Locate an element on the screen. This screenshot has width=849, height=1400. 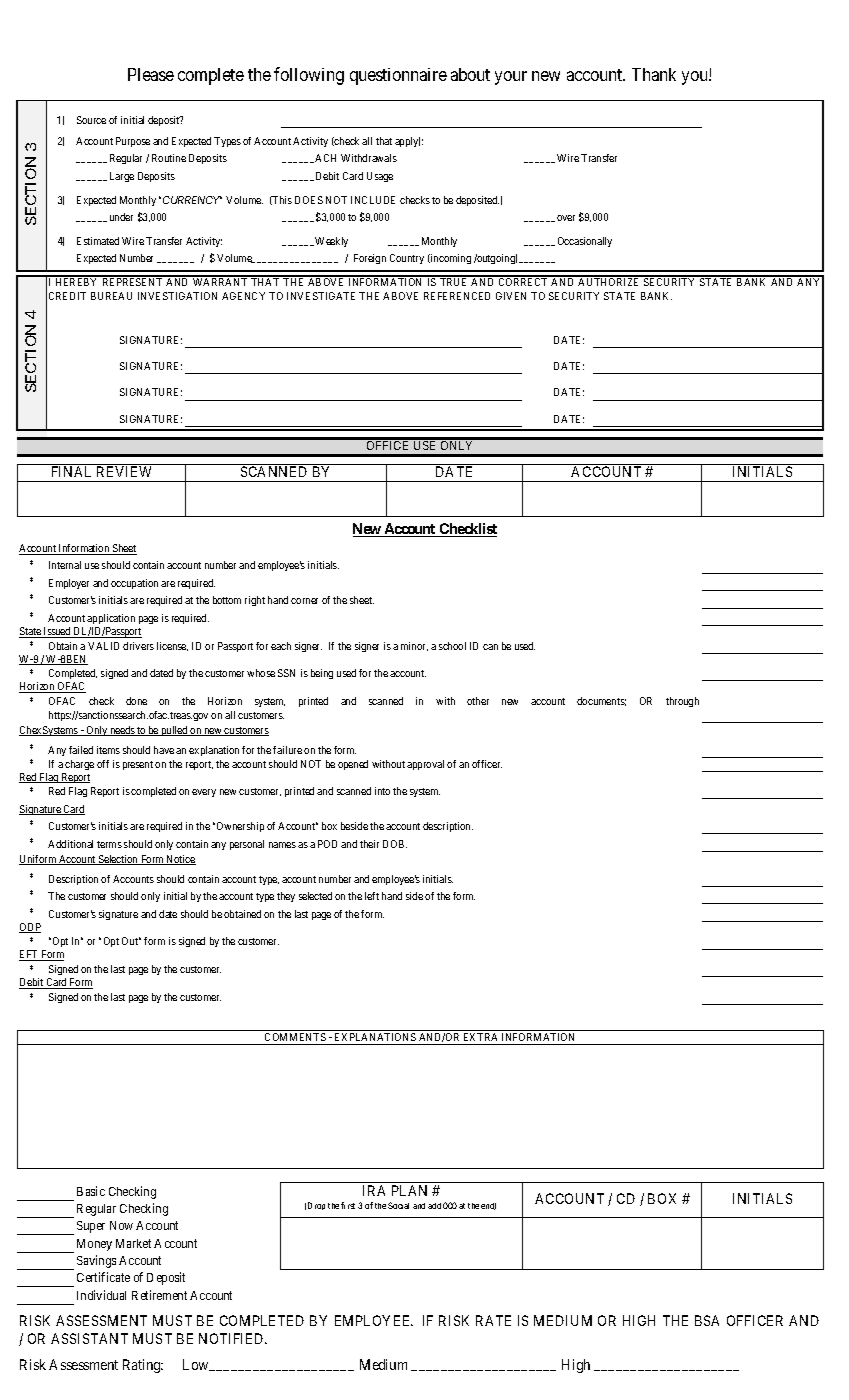
Thank is located at coordinates (654, 74).
